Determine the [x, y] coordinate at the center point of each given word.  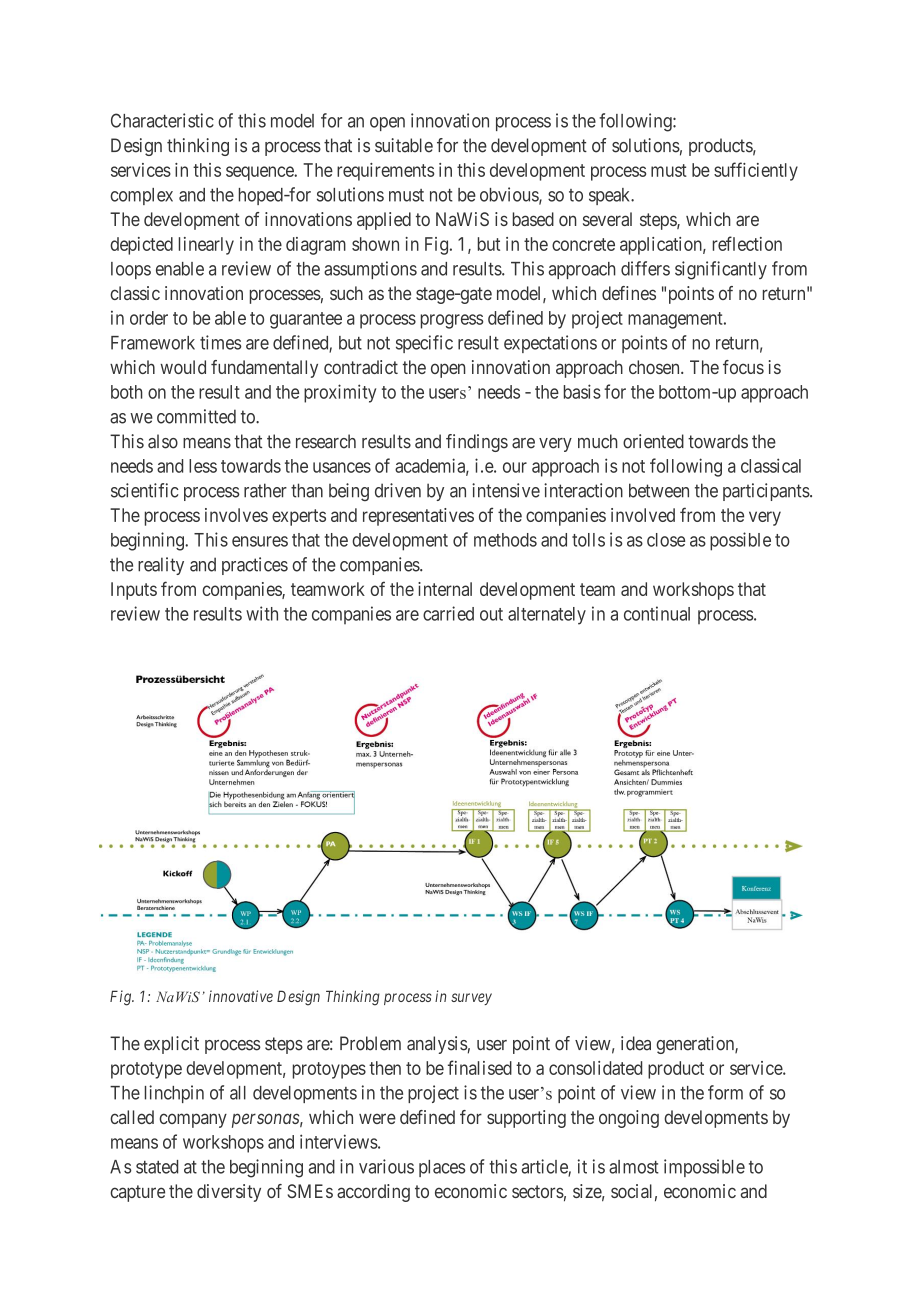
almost [634, 1167]
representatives [418, 517]
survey [471, 999]
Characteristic [162, 120]
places [442, 1168]
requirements [385, 172]
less [203, 466]
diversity [229, 1193]
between [659, 490]
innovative [241, 996]
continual [657, 613]
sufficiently [756, 171]
